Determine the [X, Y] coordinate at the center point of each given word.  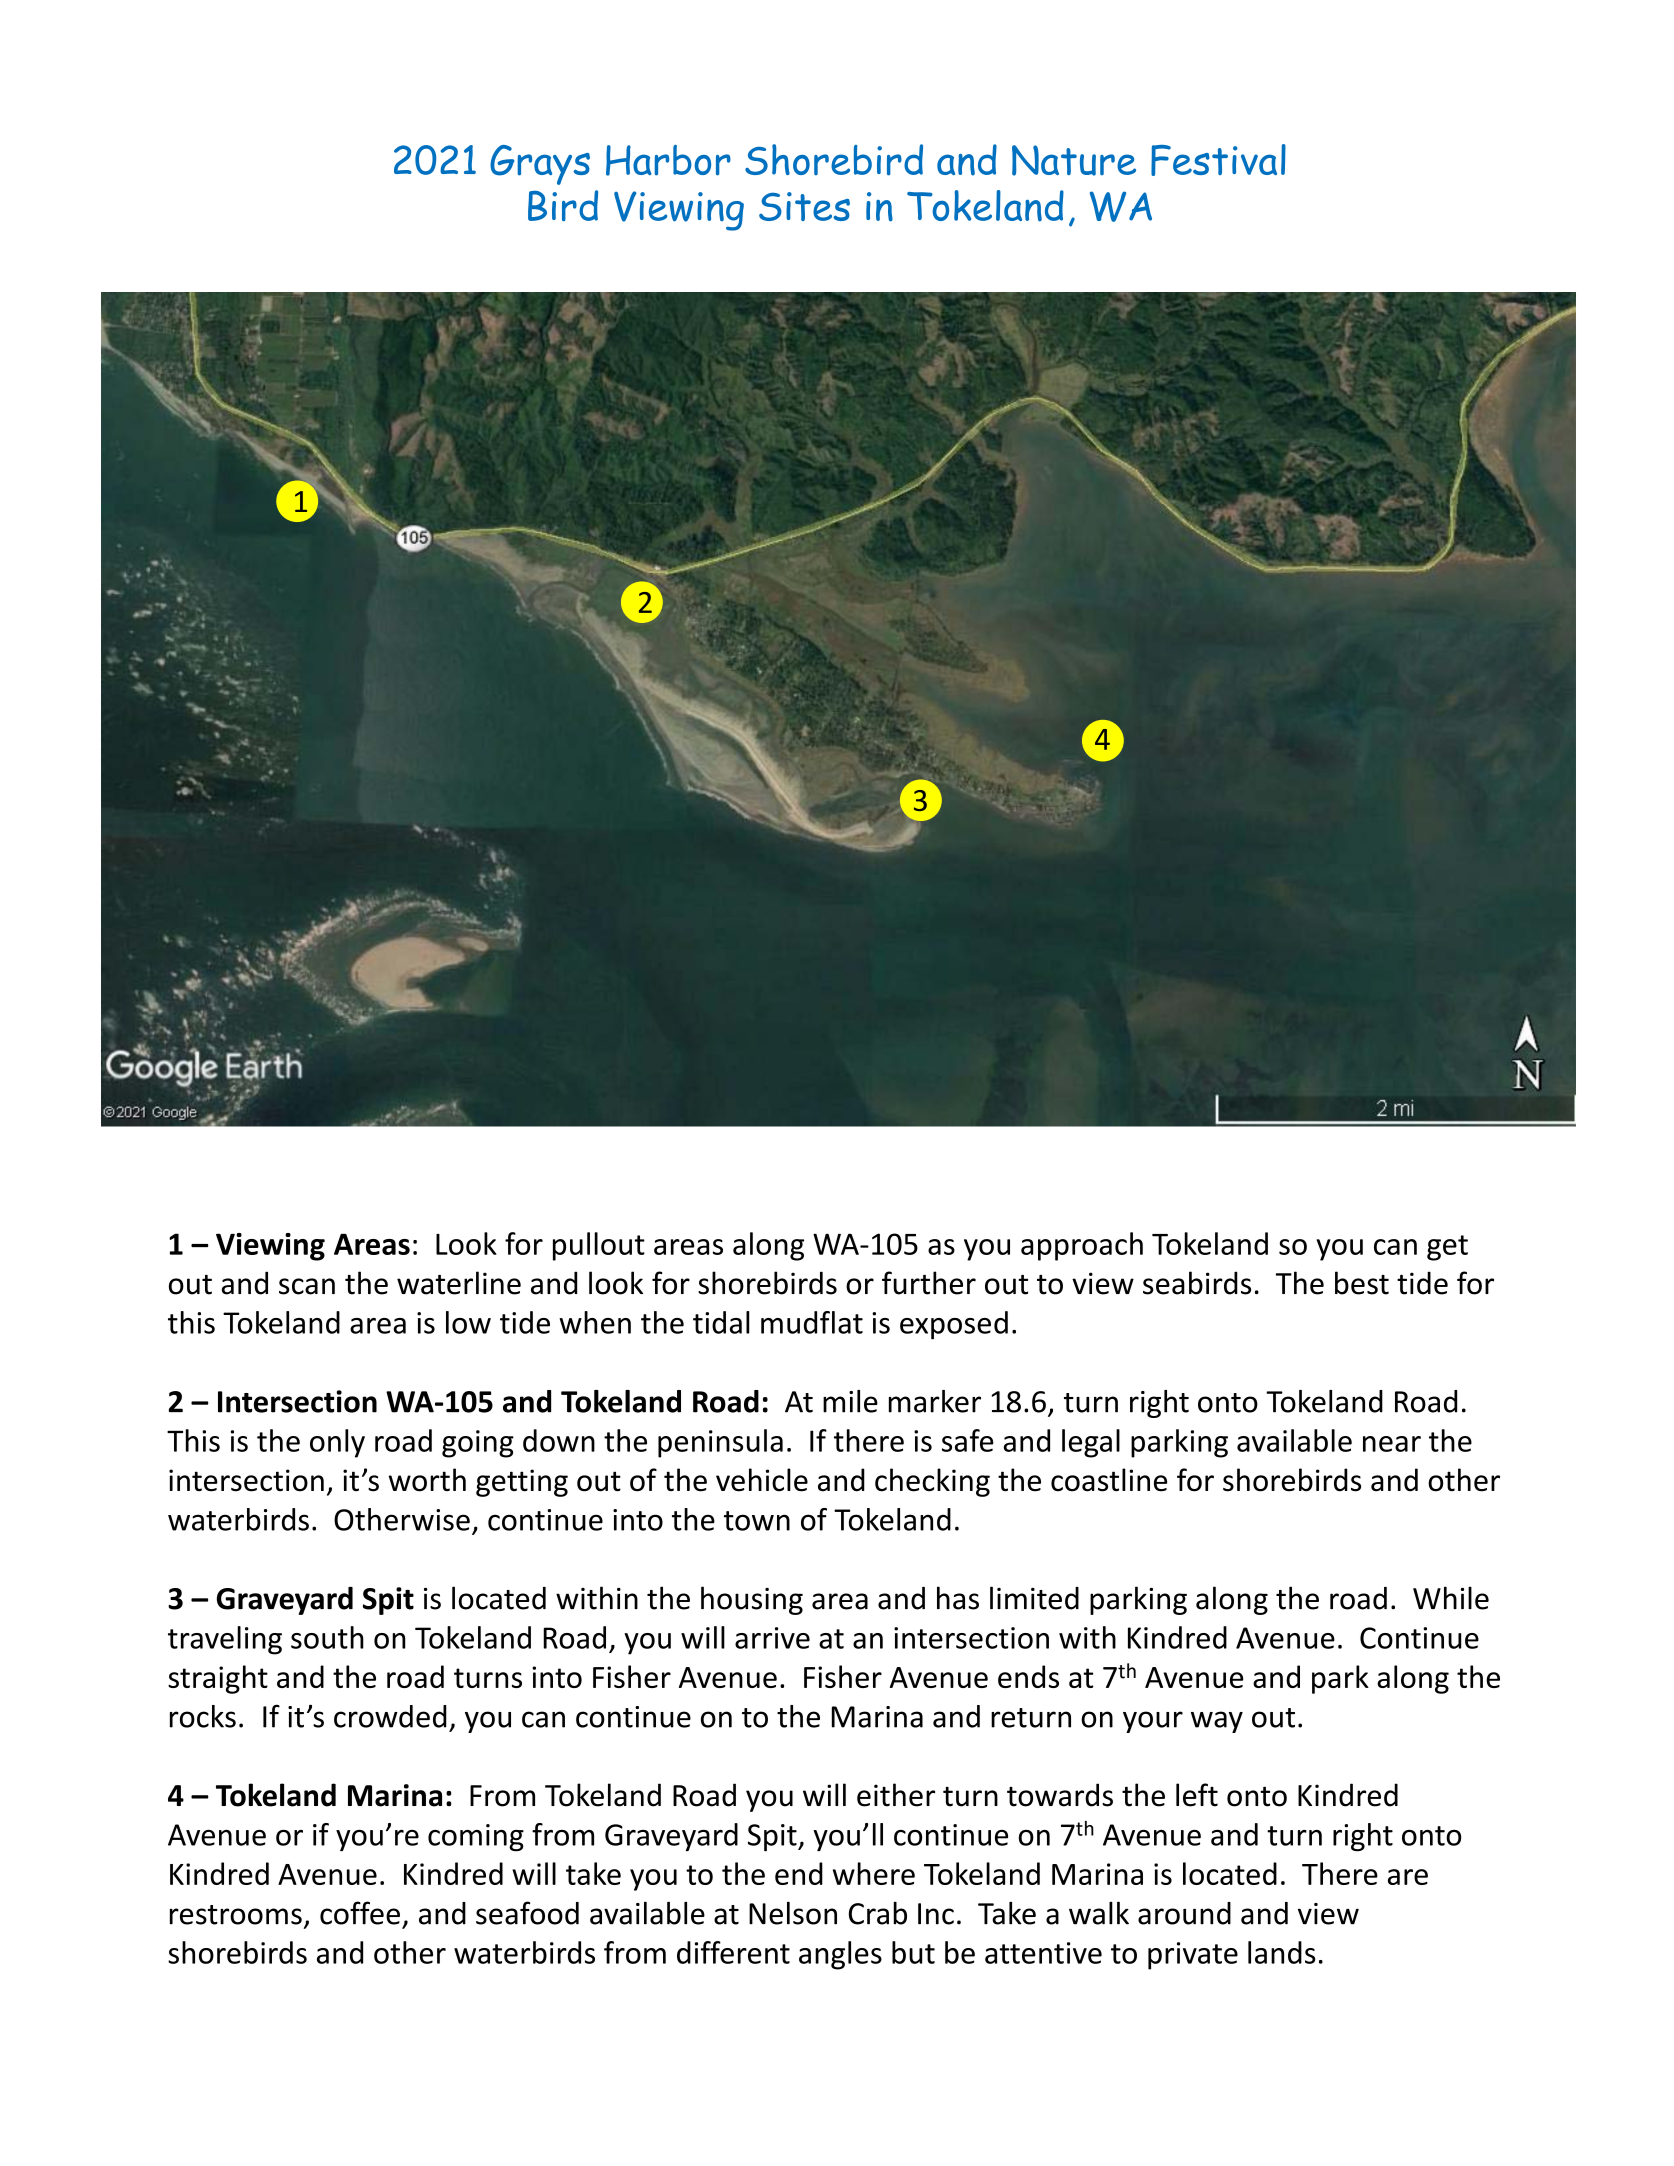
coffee [360, 1913]
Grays [540, 165]
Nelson [793, 1913]
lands [1282, 1952]
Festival [1218, 160]
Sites [804, 206]
